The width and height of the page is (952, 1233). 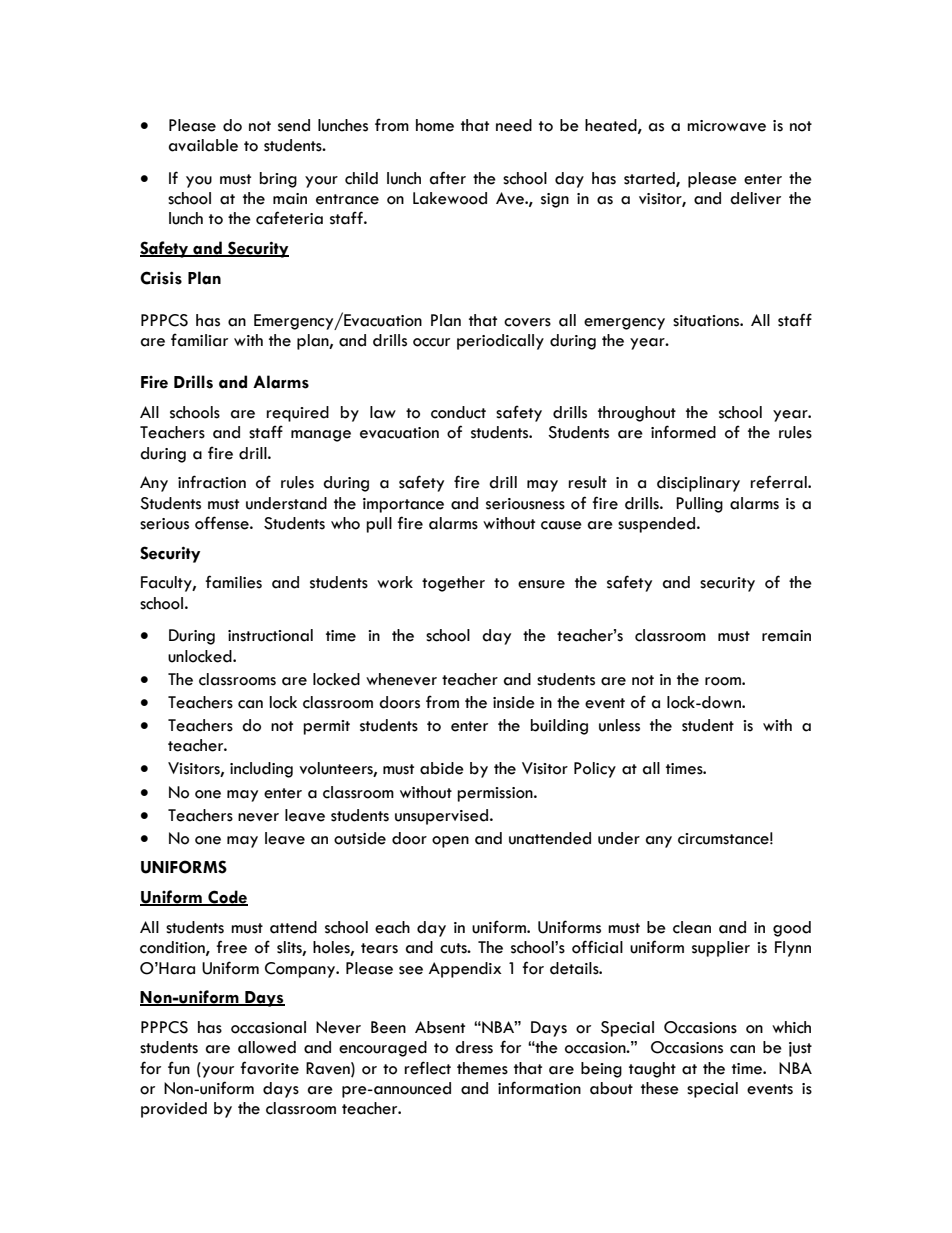 What do you see at coordinates (458, 412) in the page?
I see `conduct` at bounding box center [458, 412].
